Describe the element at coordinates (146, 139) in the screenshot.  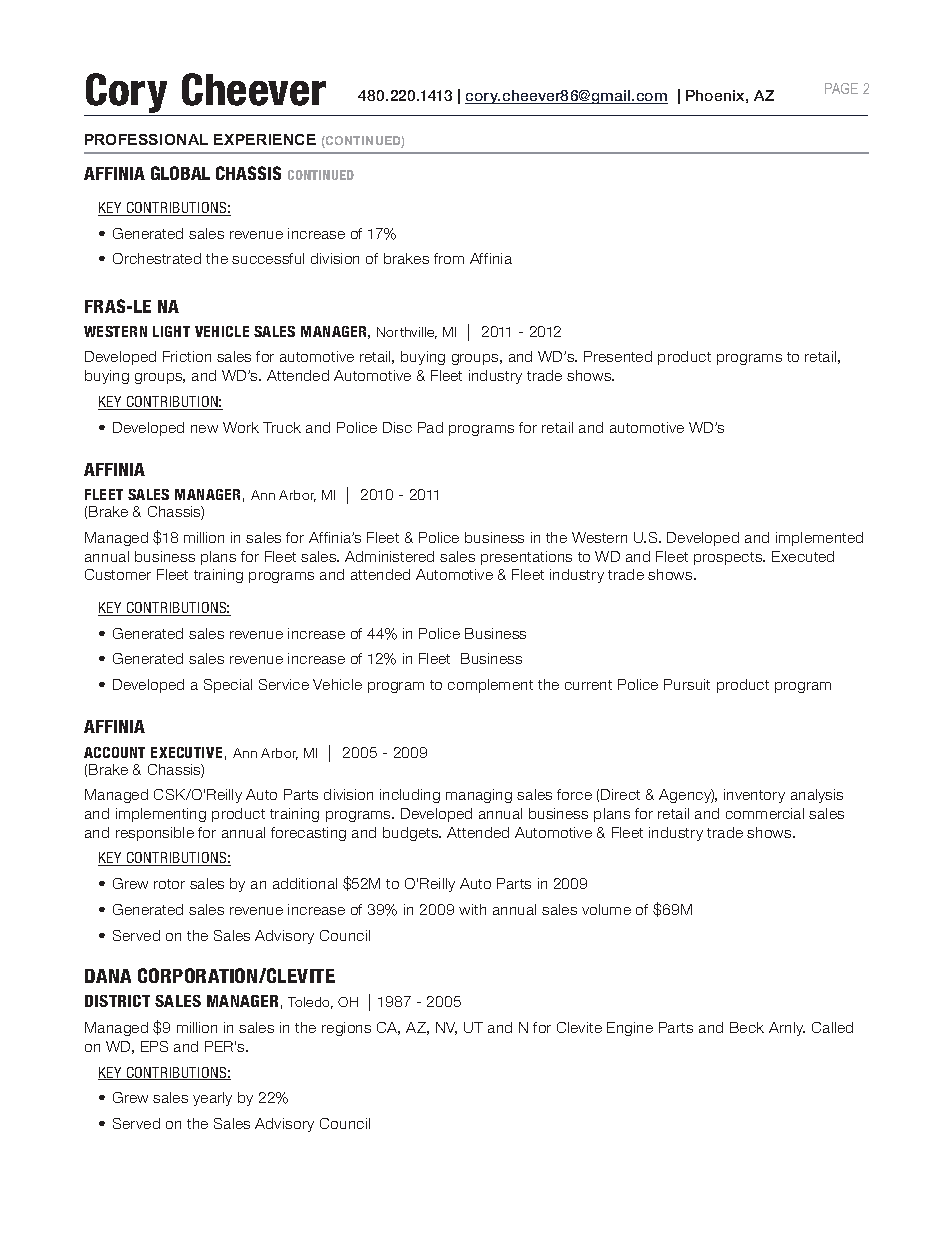
I see `PROFESSIONAL` at that location.
